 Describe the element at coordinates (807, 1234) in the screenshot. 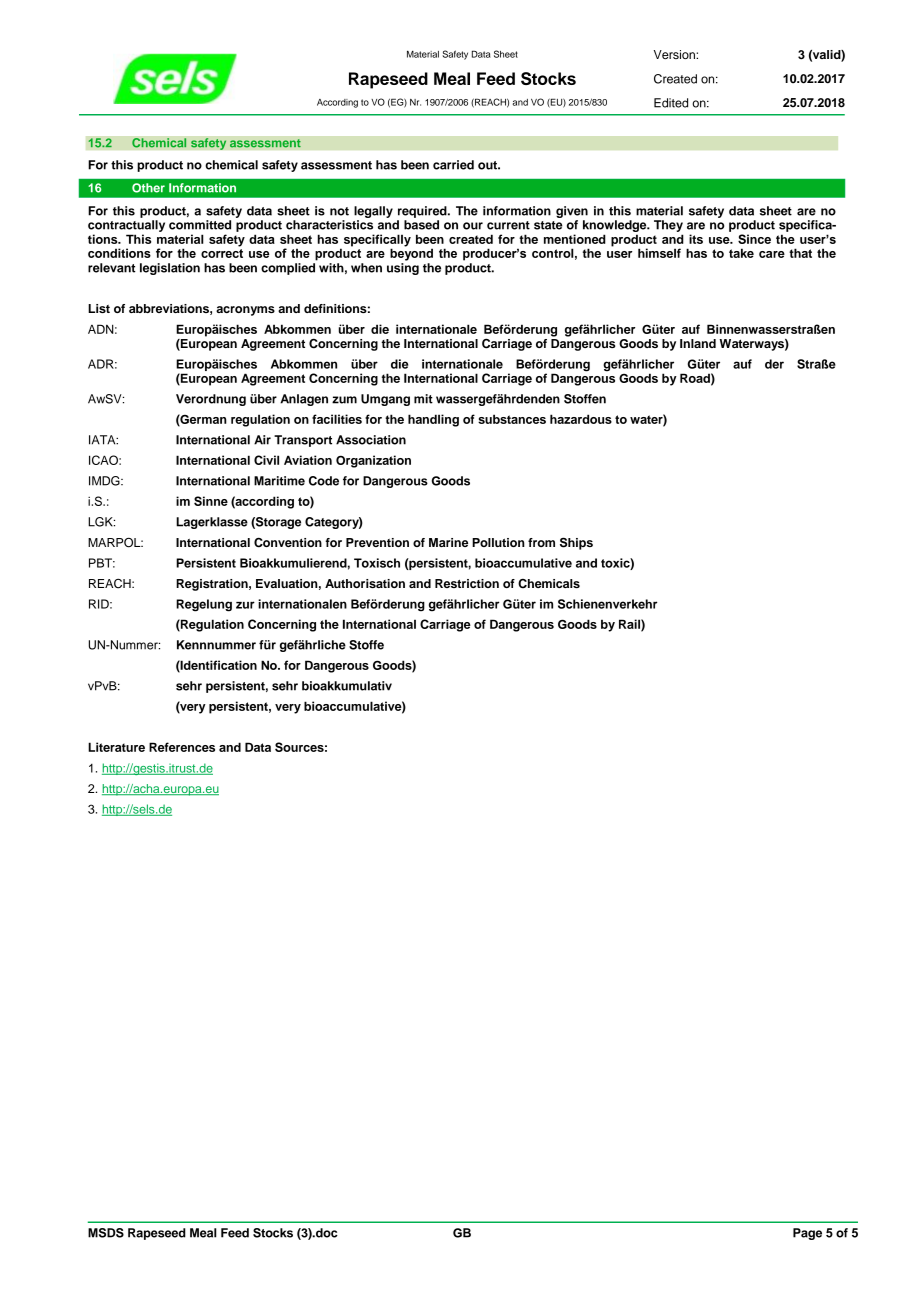

I see `Page` at that location.
